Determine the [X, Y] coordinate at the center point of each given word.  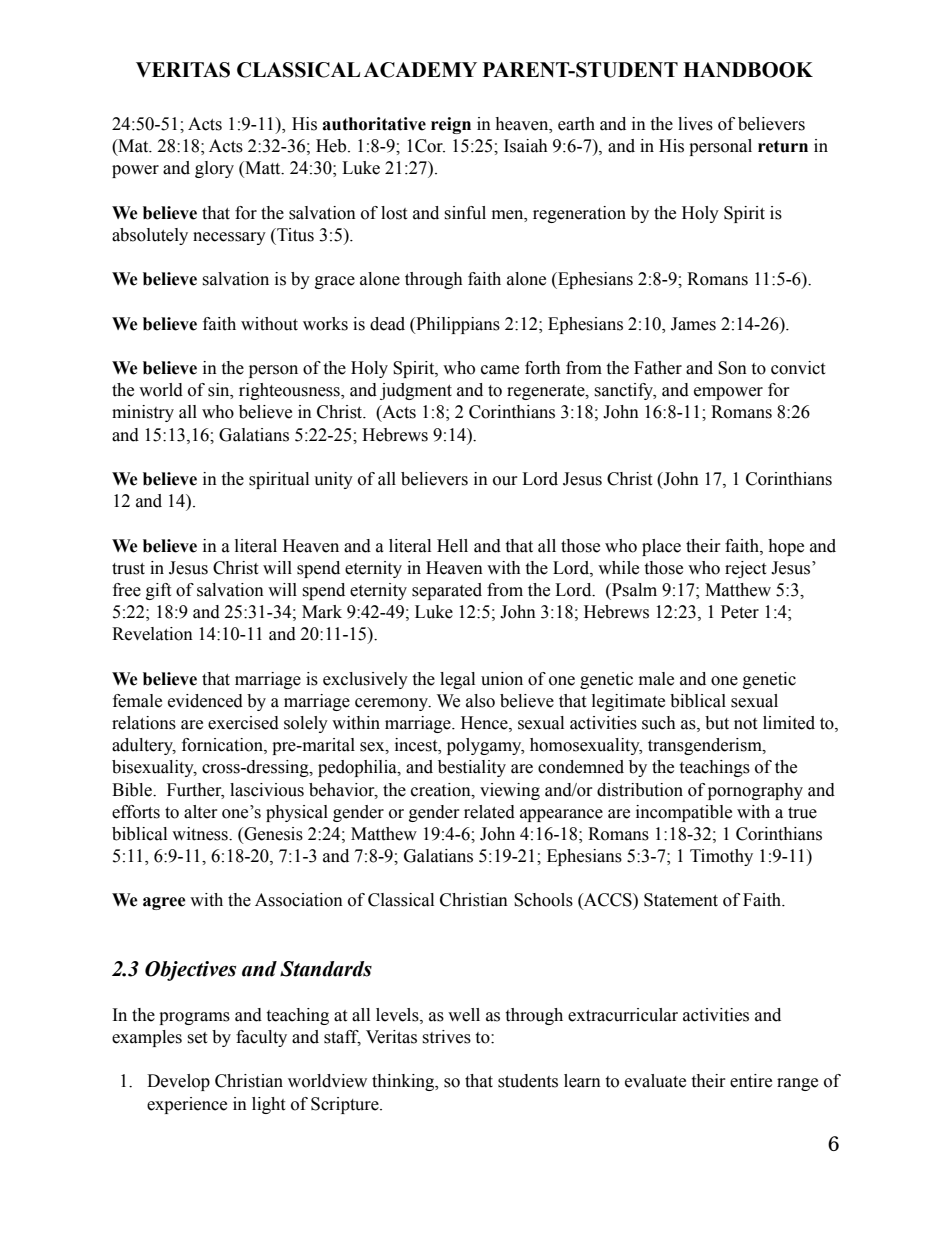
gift [158, 591]
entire [751, 1081]
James [693, 324]
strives [446, 1037]
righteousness [290, 391]
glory [214, 169]
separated [447, 591]
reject [745, 569]
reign [451, 125]
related [489, 812]
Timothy [721, 857]
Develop [178, 1082]
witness [201, 834]
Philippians [457, 325]
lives [695, 124]
